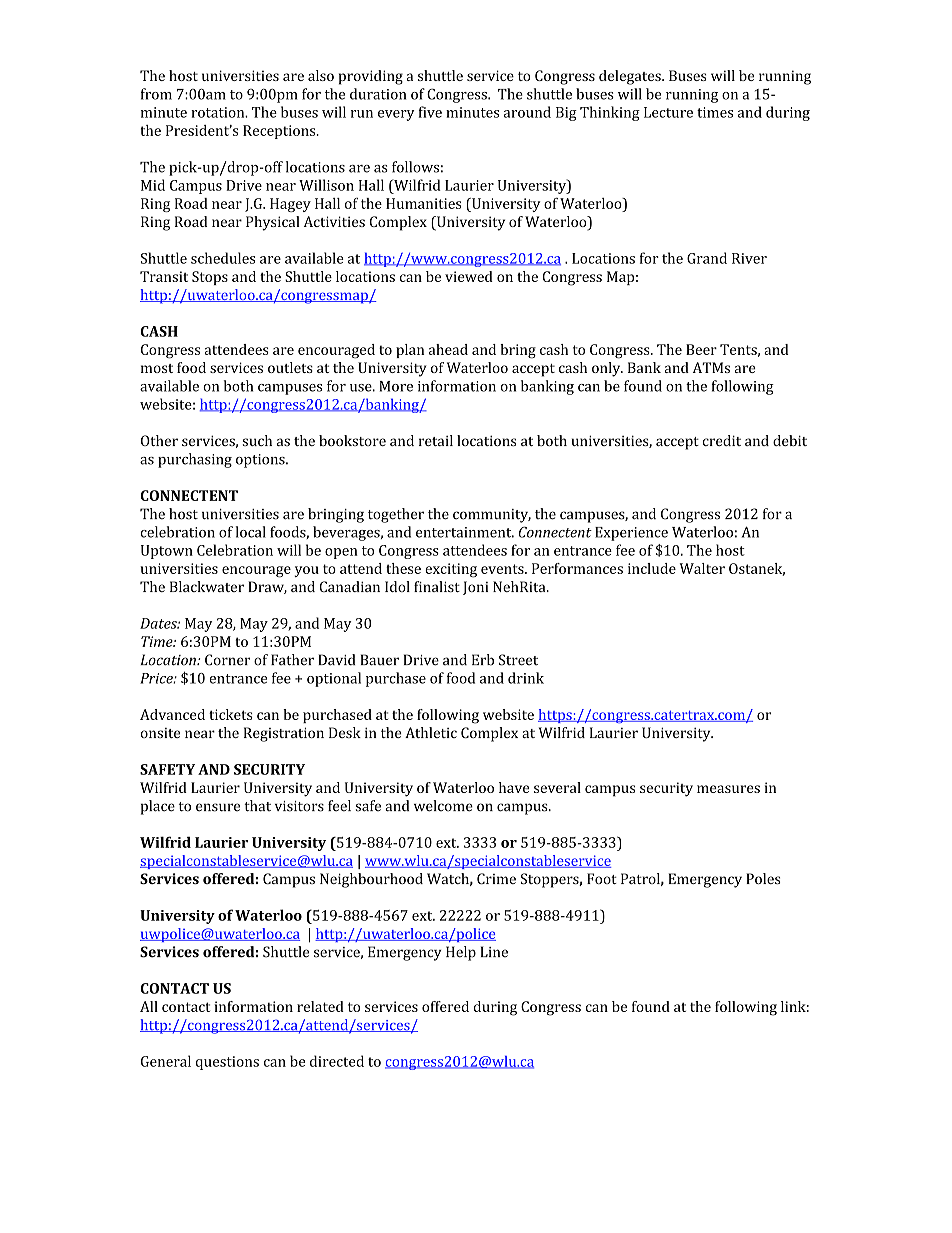 This document has width=952, height=1233. What do you see at coordinates (280, 132) in the document?
I see `Receptions` at bounding box center [280, 132].
